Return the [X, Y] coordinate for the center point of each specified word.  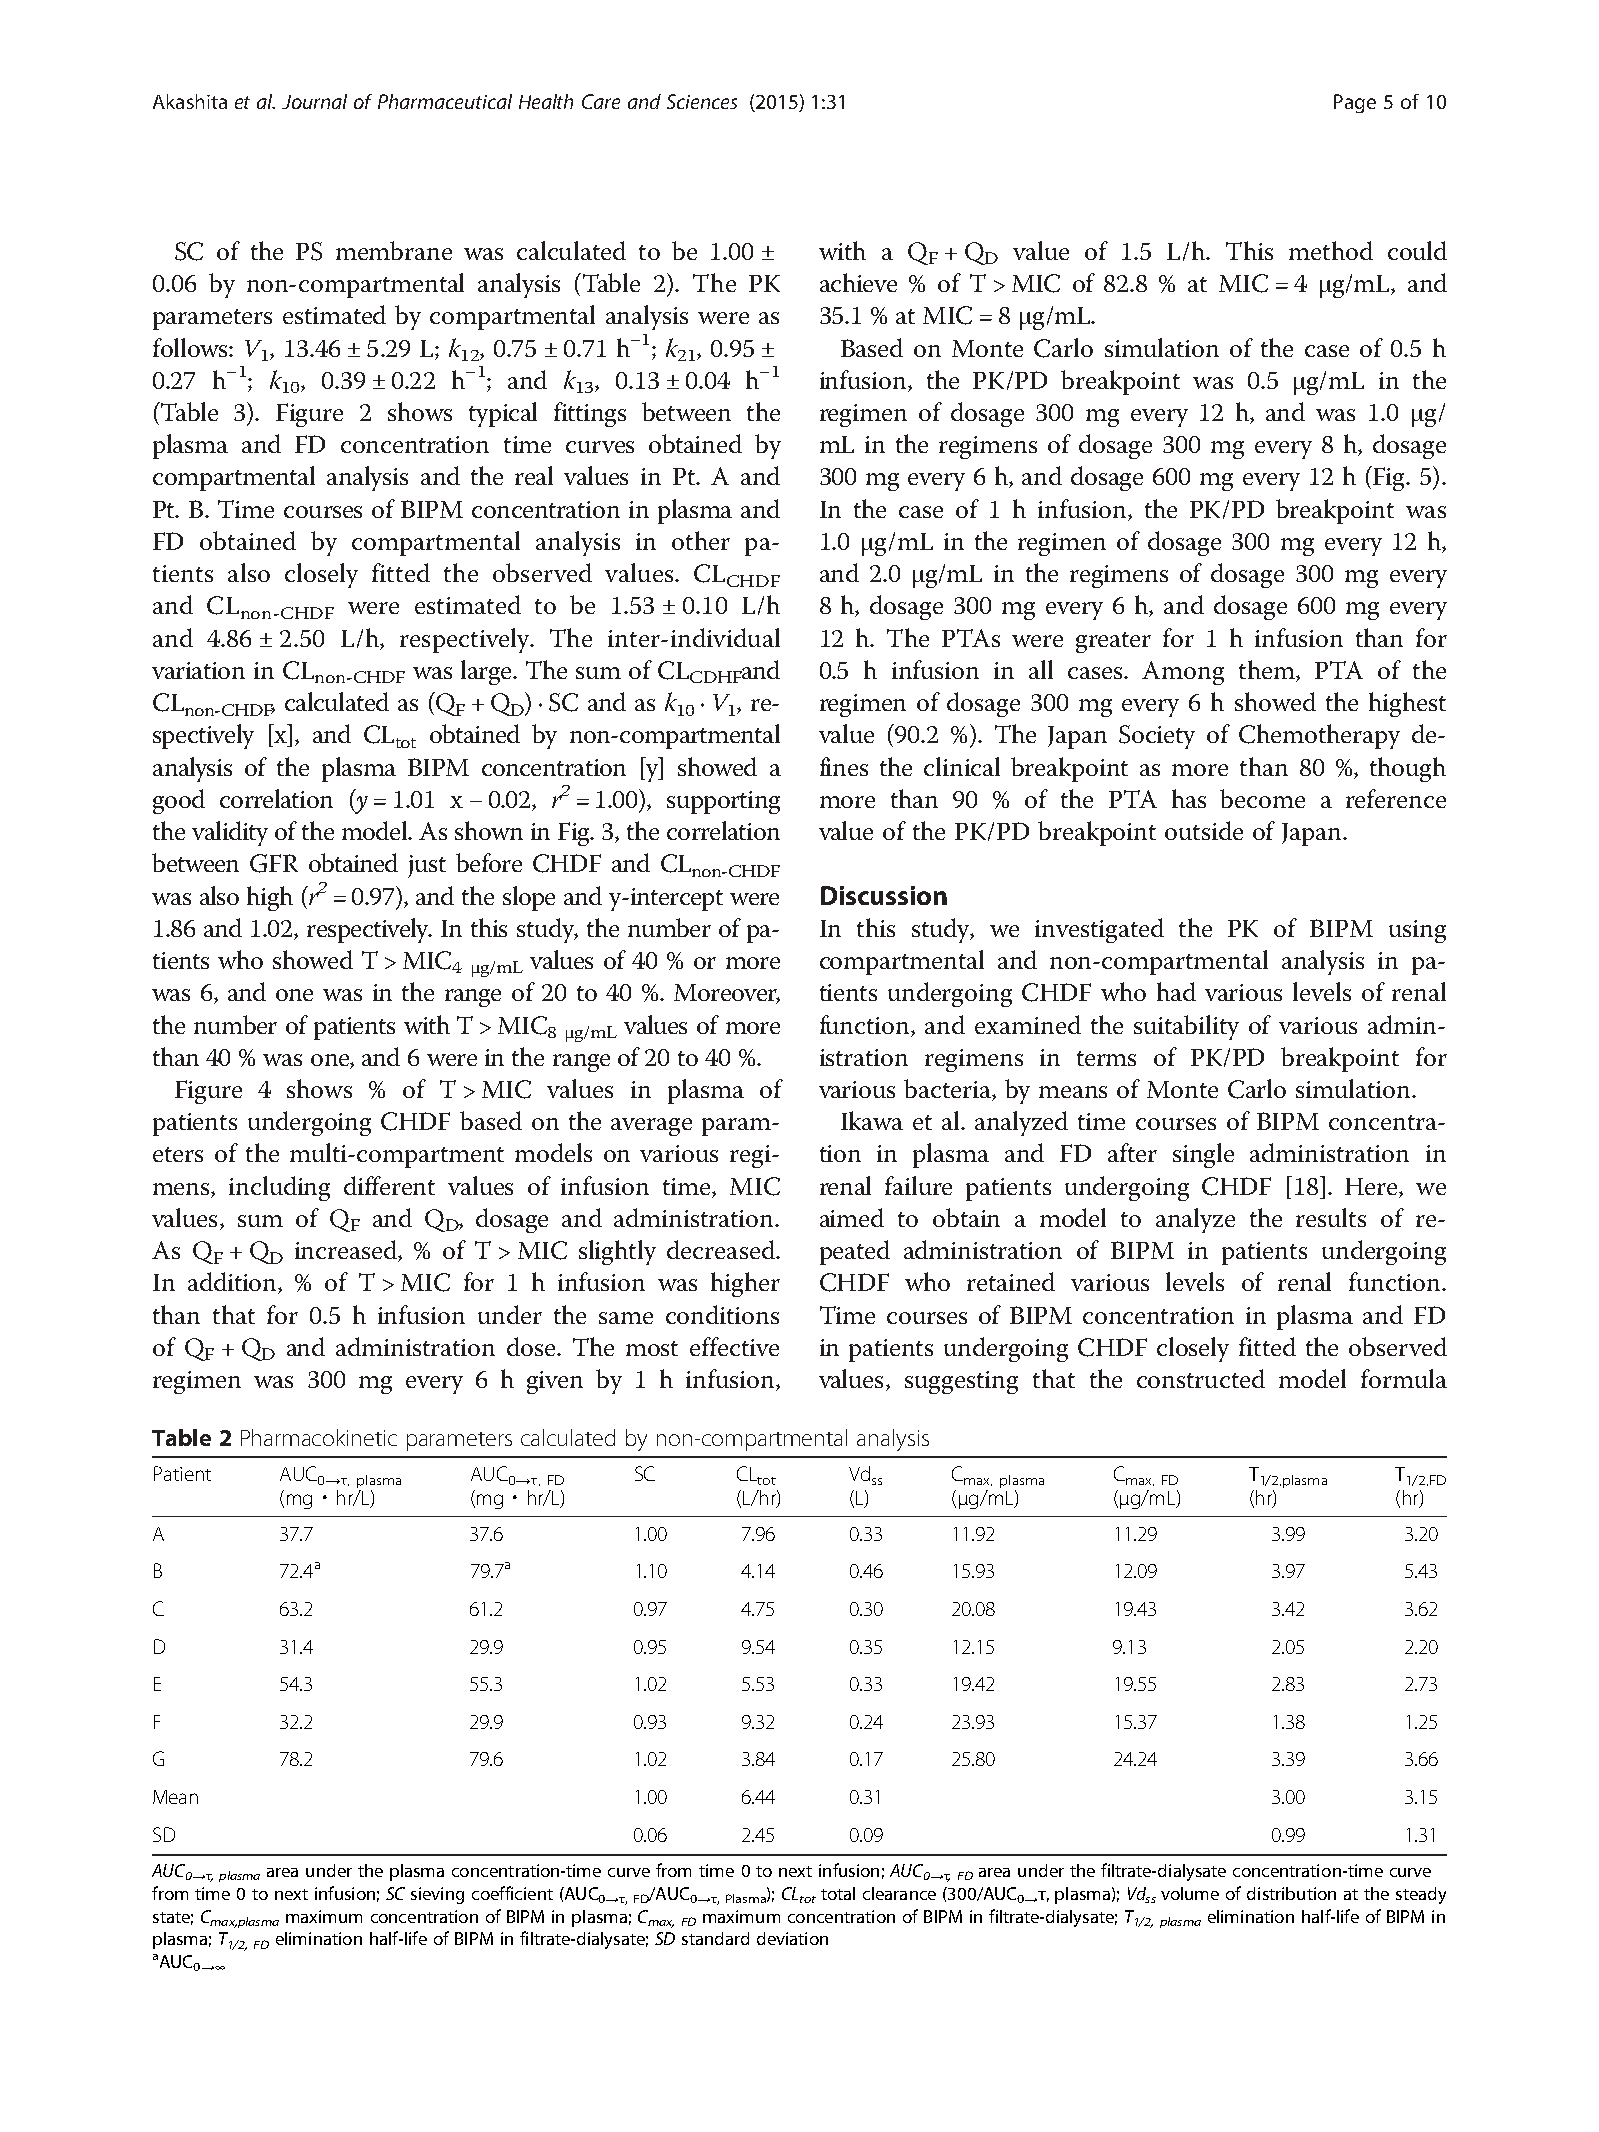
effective [734, 1346]
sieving [437, 1895]
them [1268, 671]
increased [347, 1251]
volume [1190, 1893]
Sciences [702, 101]
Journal [314, 101]
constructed [1201, 1378]
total [838, 1893]
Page [1355, 103]
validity [230, 833]
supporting [723, 802]
